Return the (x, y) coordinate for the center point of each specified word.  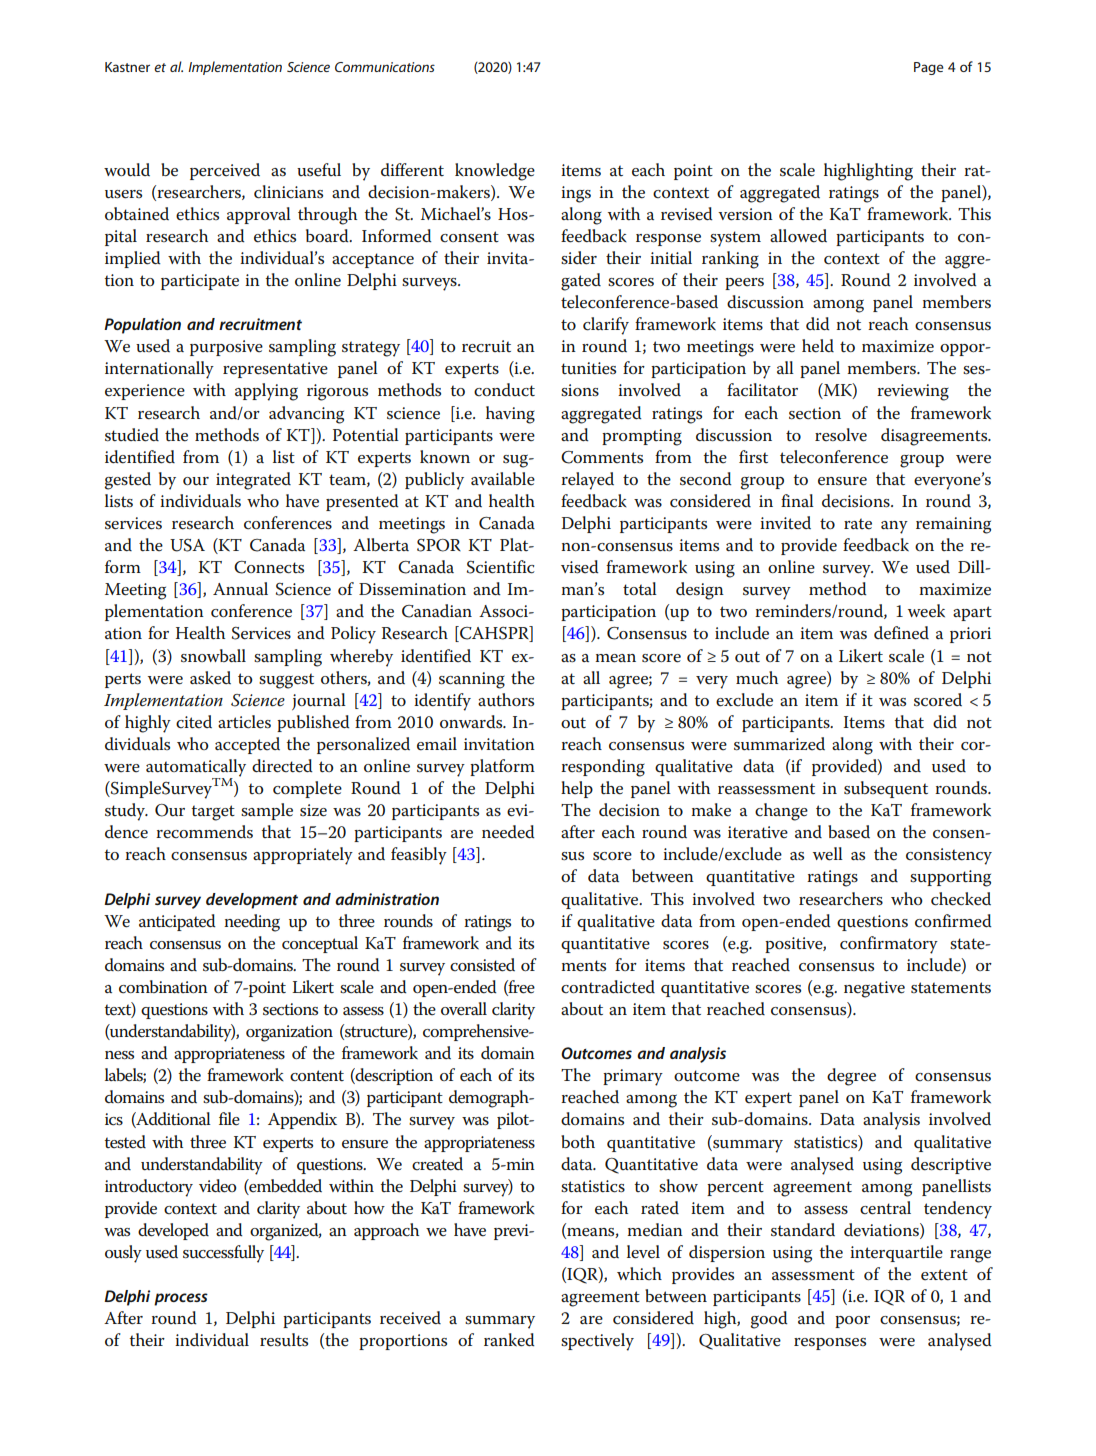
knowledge (495, 172)
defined (901, 633)
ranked (509, 1340)
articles (244, 722)
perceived (225, 171)
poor (852, 1322)
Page (929, 68)
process (181, 1299)
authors (506, 700)
